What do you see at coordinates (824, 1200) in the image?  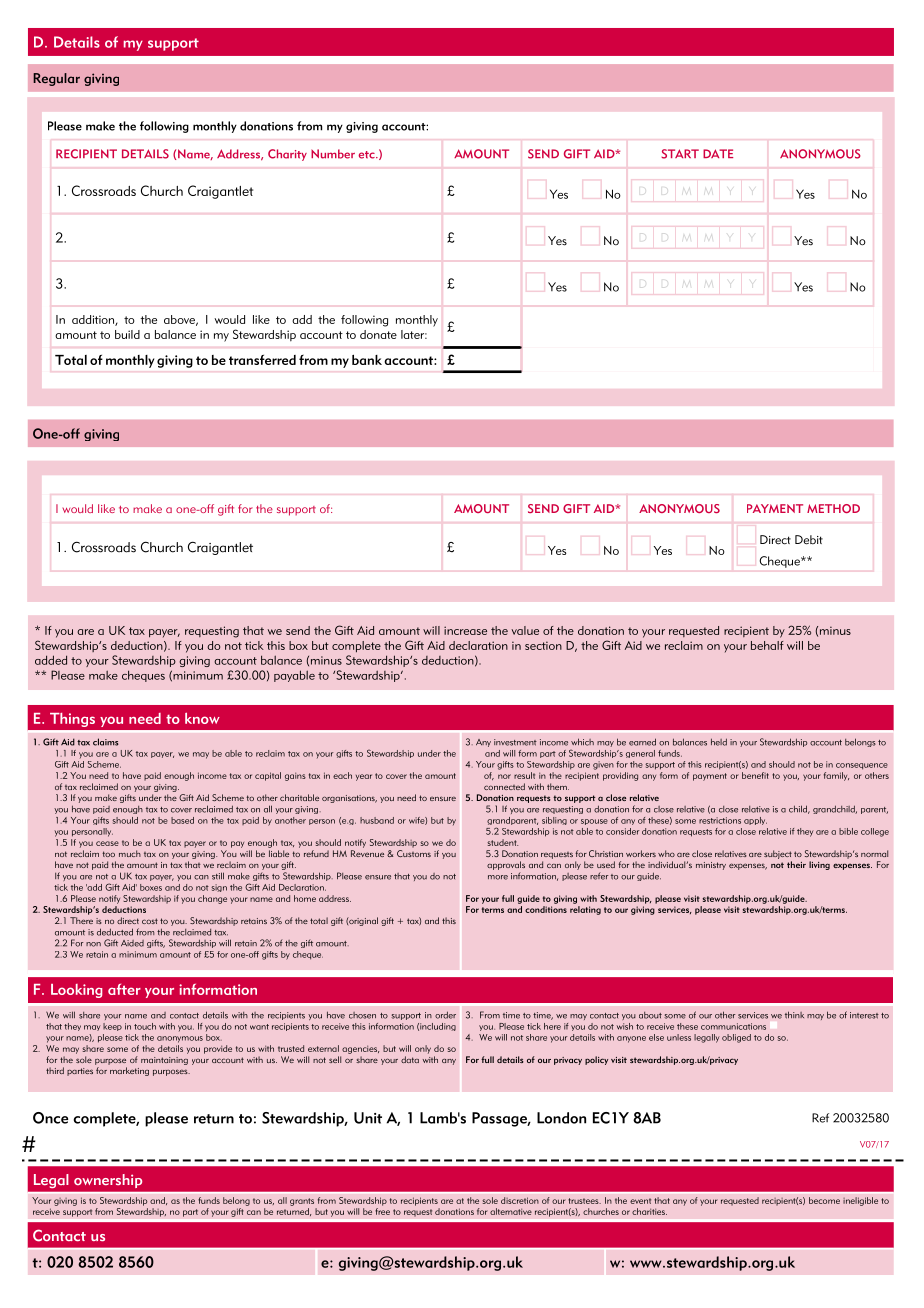 I see `become` at bounding box center [824, 1200].
